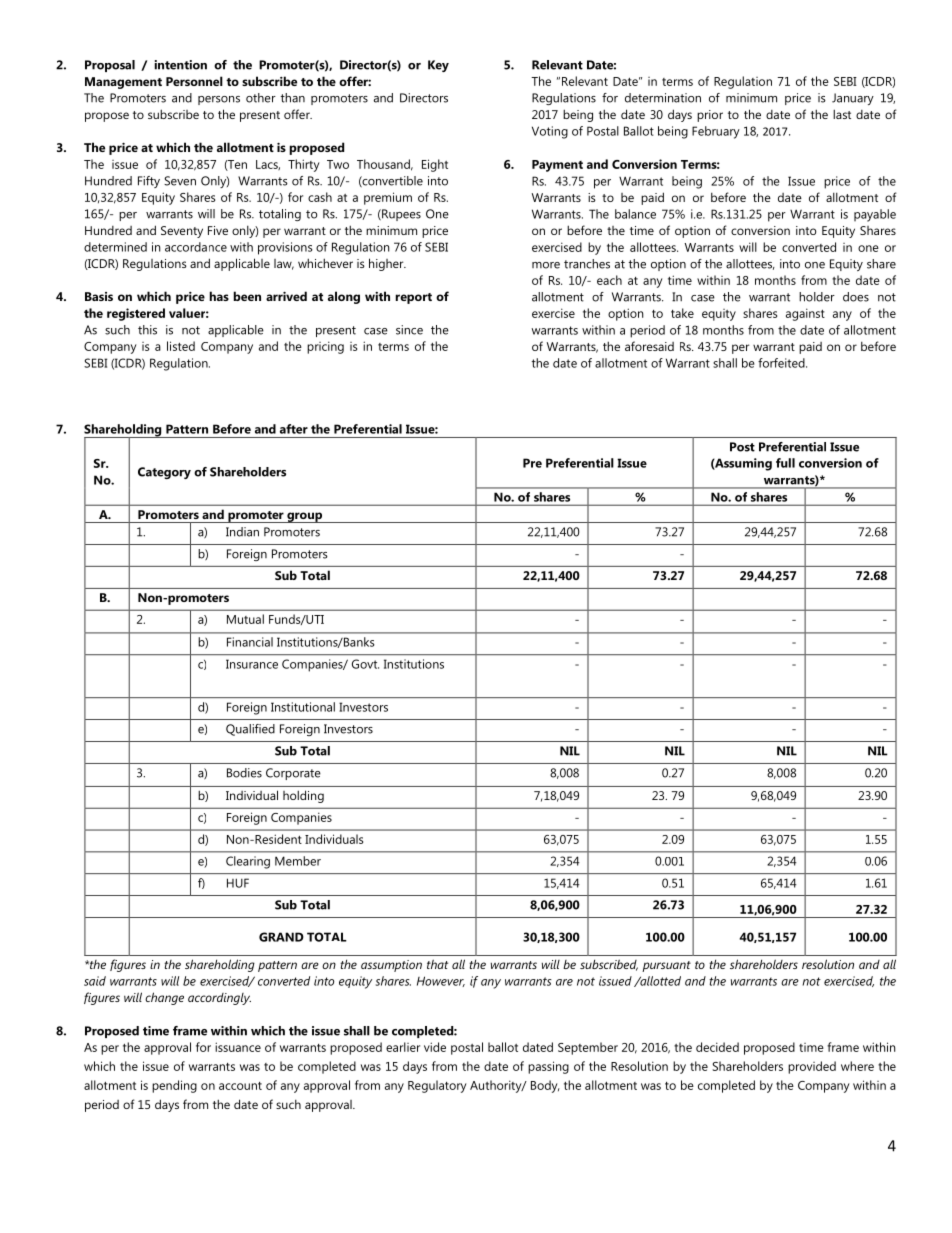 The image size is (952, 1233). What do you see at coordinates (785, 463) in the screenshot?
I see `full` at bounding box center [785, 463].
